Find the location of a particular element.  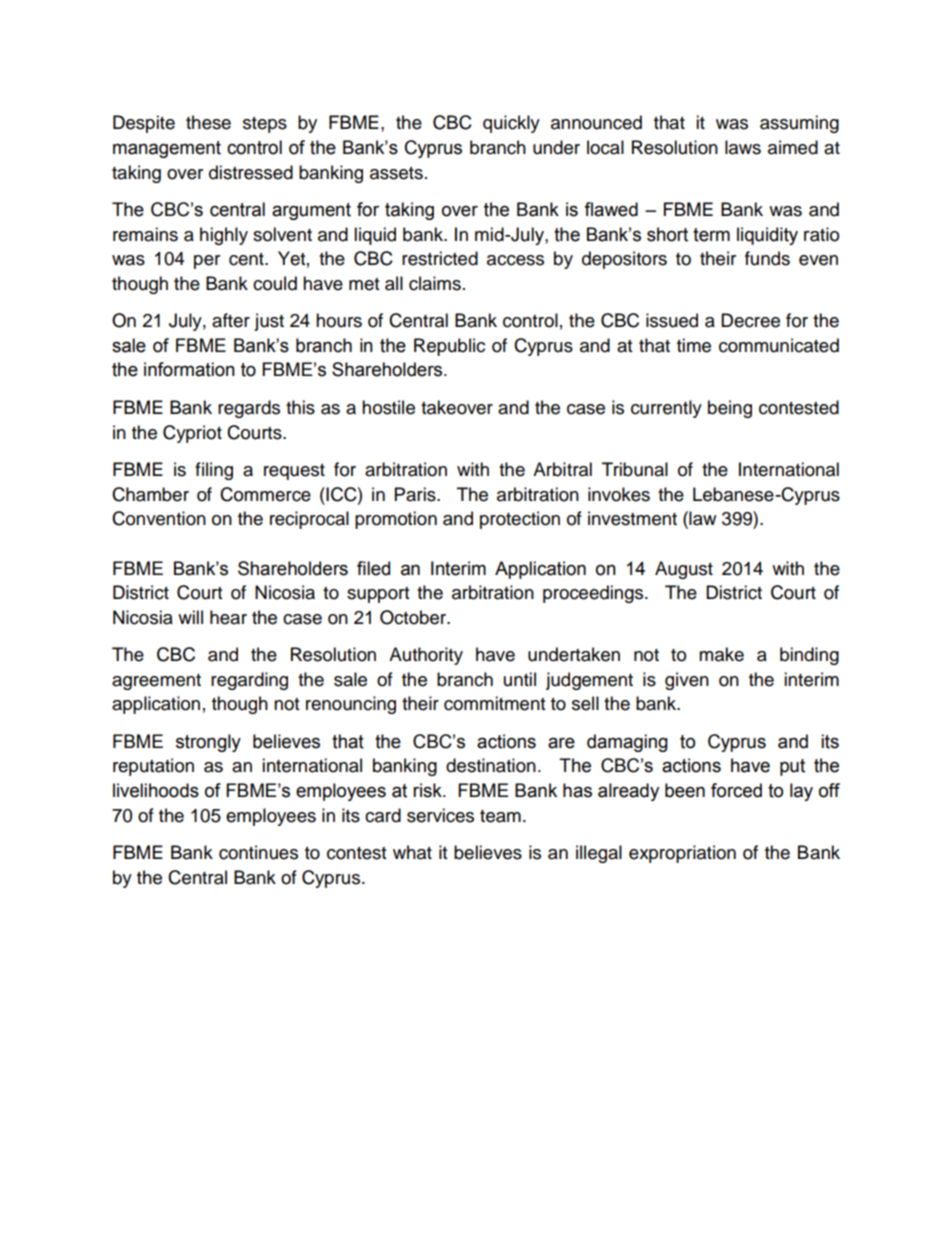

laws is located at coordinates (743, 147).
